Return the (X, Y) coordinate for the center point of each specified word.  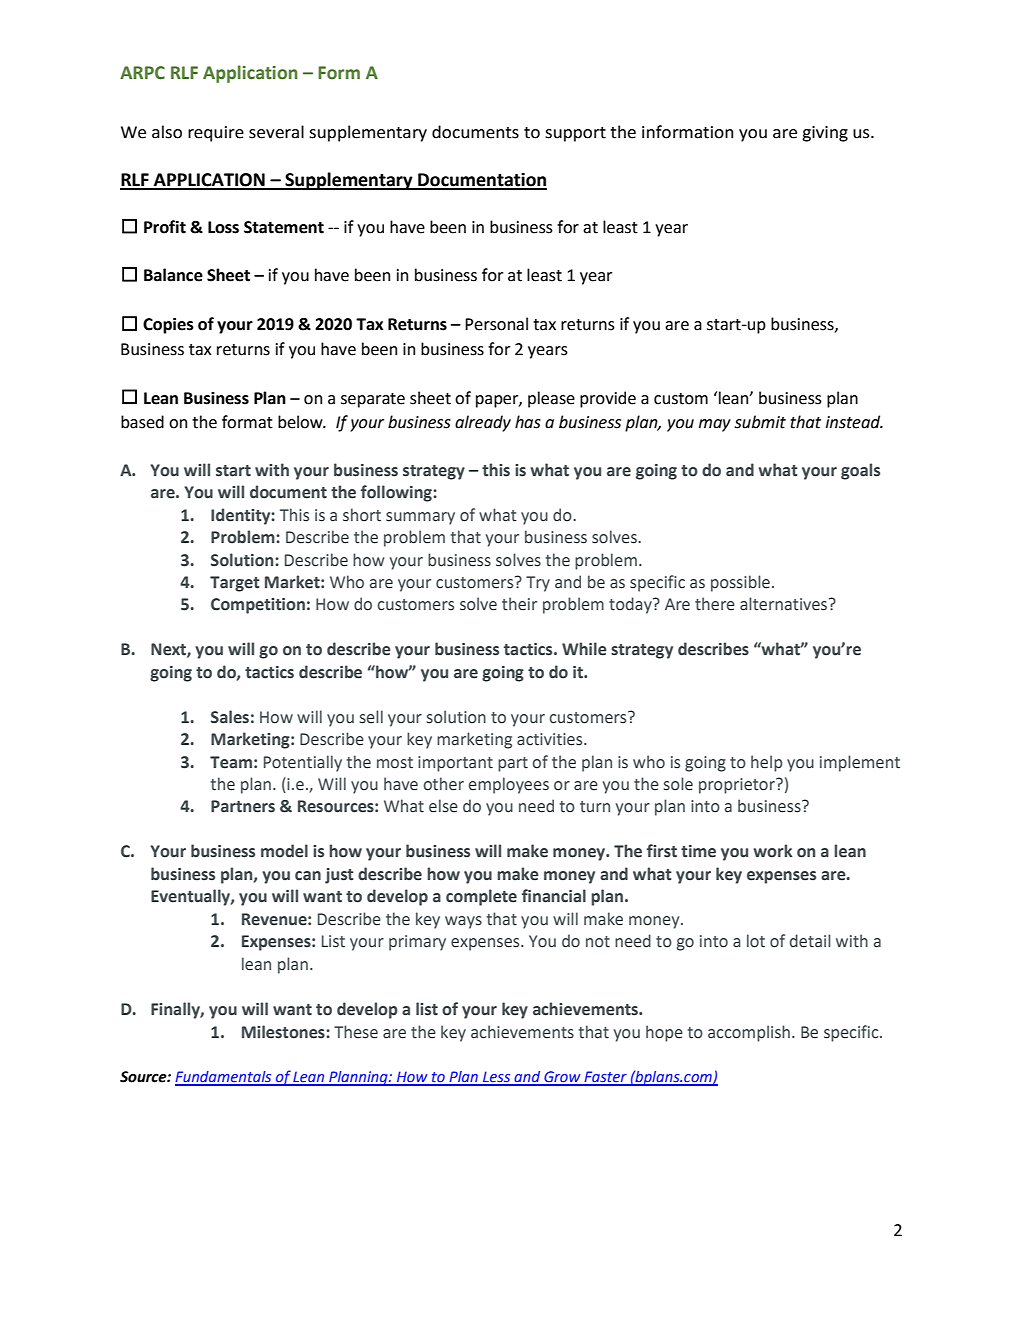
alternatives (785, 604)
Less (497, 1078)
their (519, 604)
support (575, 134)
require (216, 134)
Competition (258, 606)
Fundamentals (224, 1078)
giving (825, 134)
